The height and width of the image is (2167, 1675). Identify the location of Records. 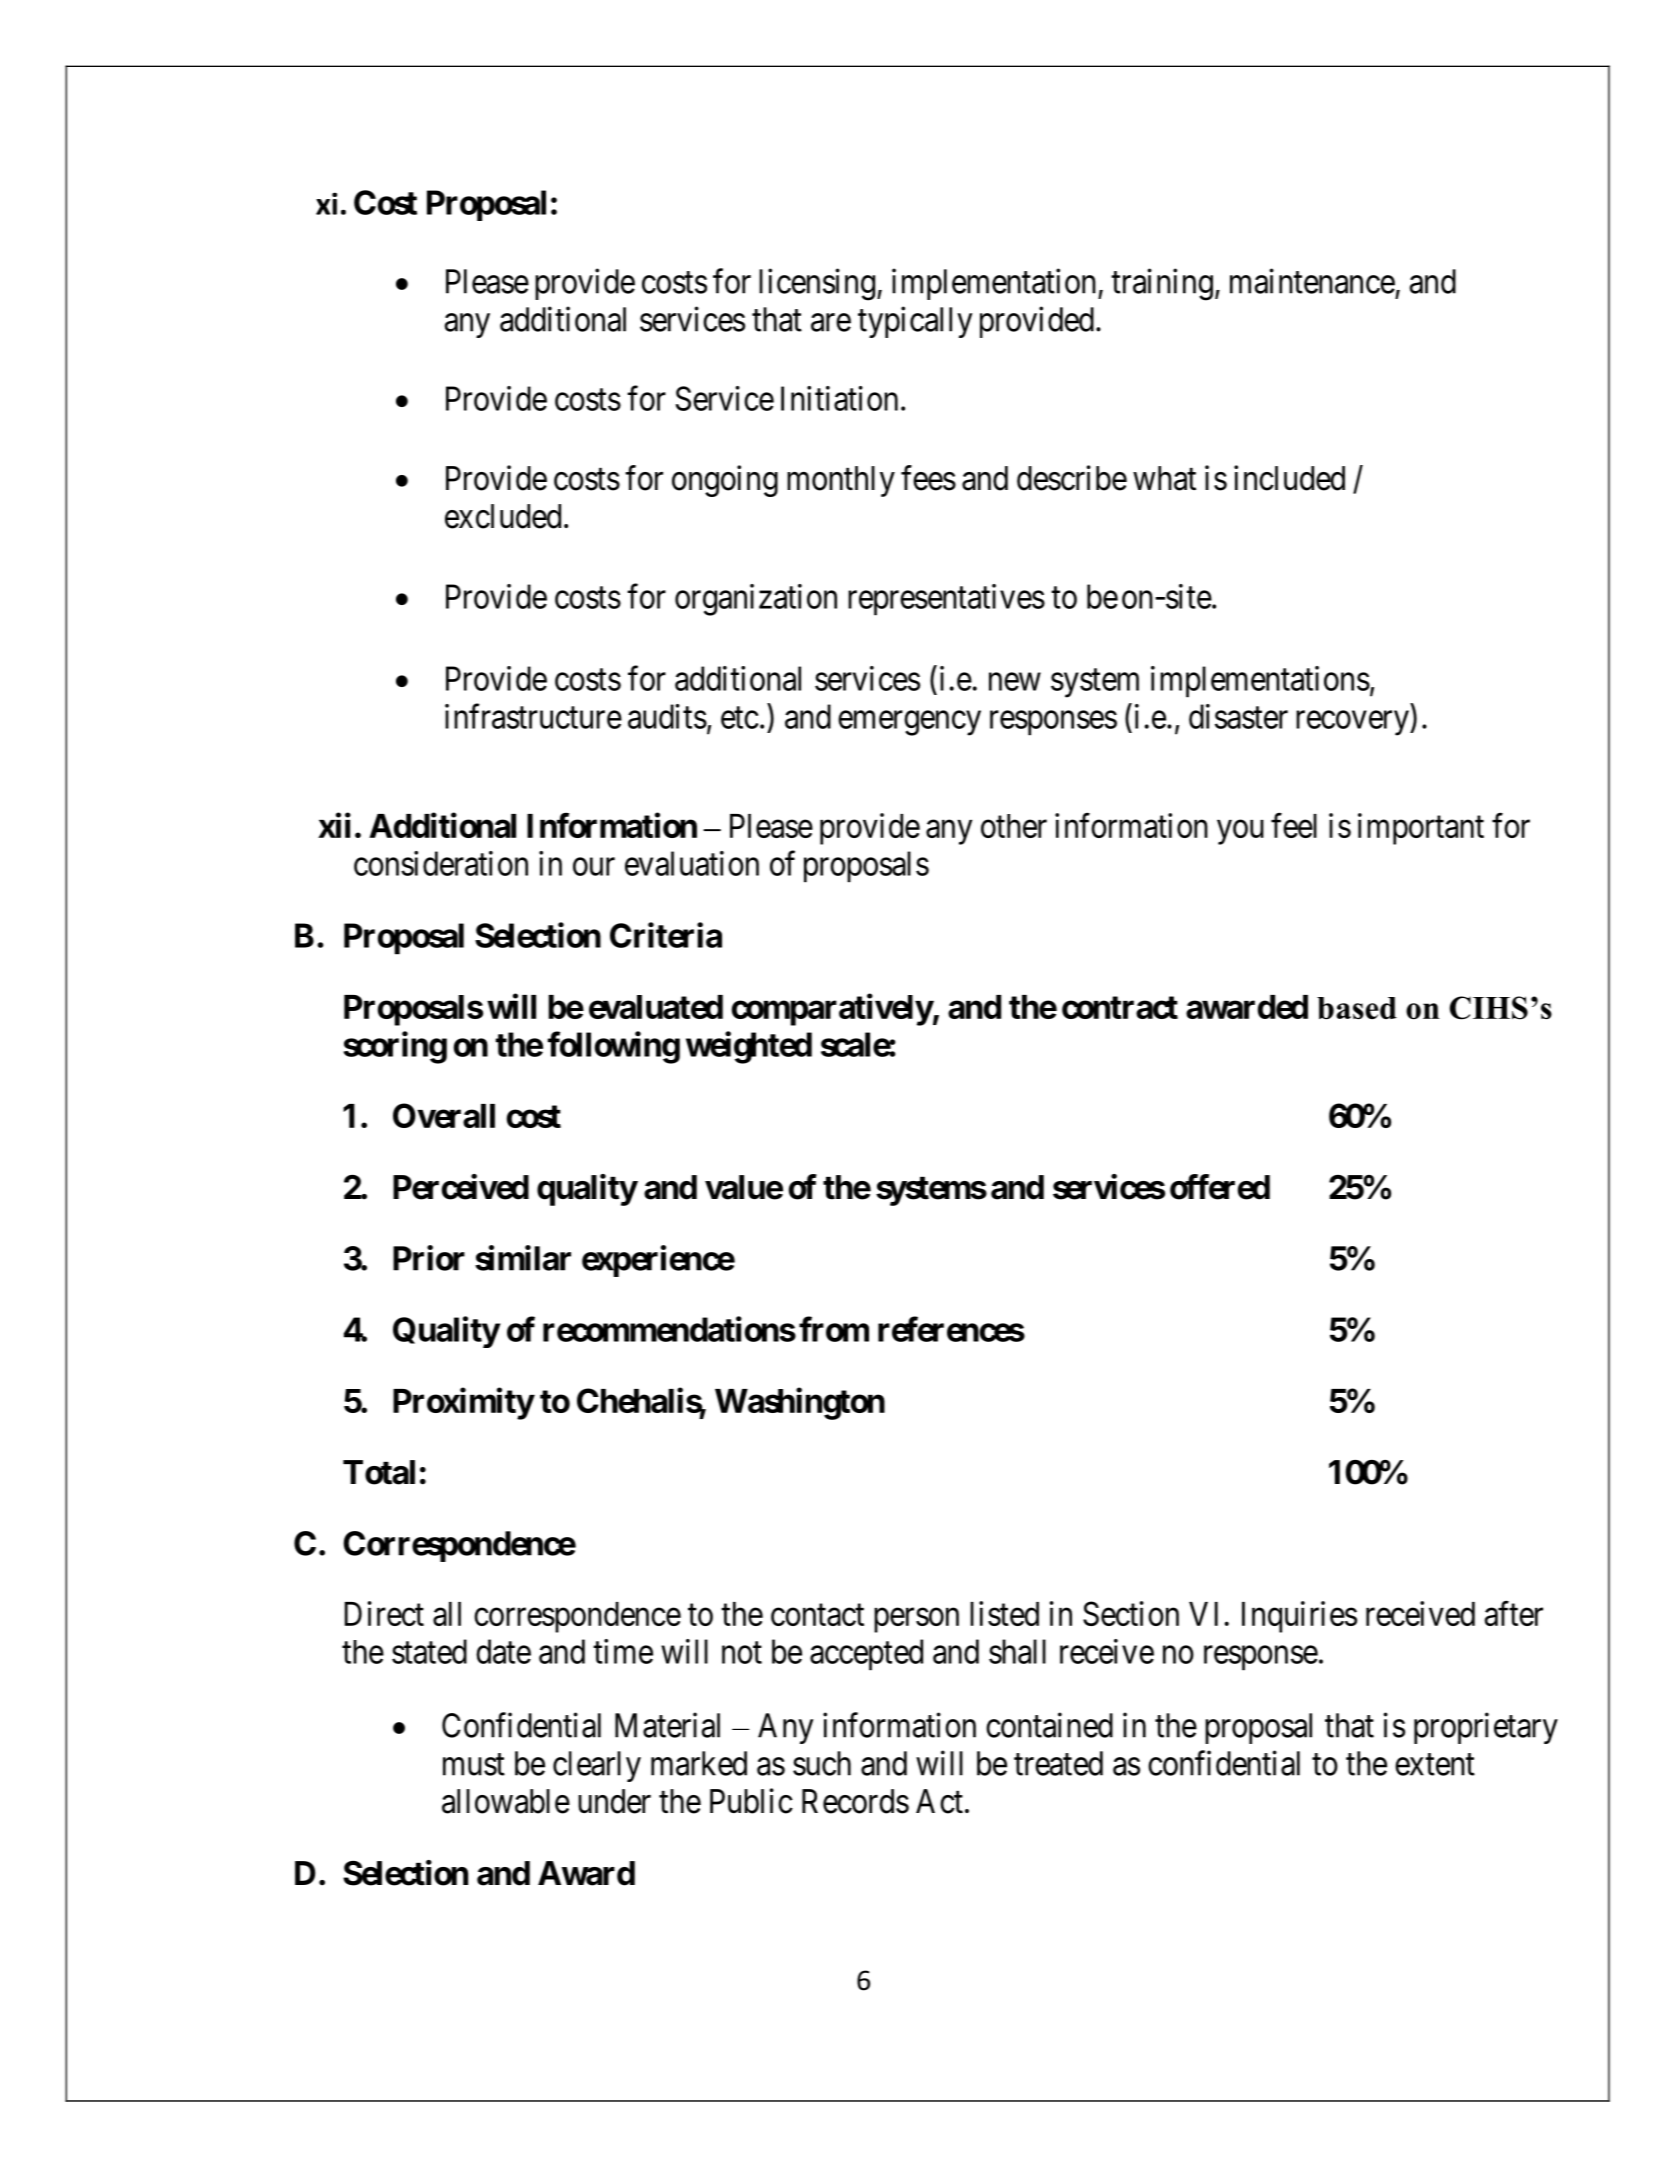
(855, 1801).
